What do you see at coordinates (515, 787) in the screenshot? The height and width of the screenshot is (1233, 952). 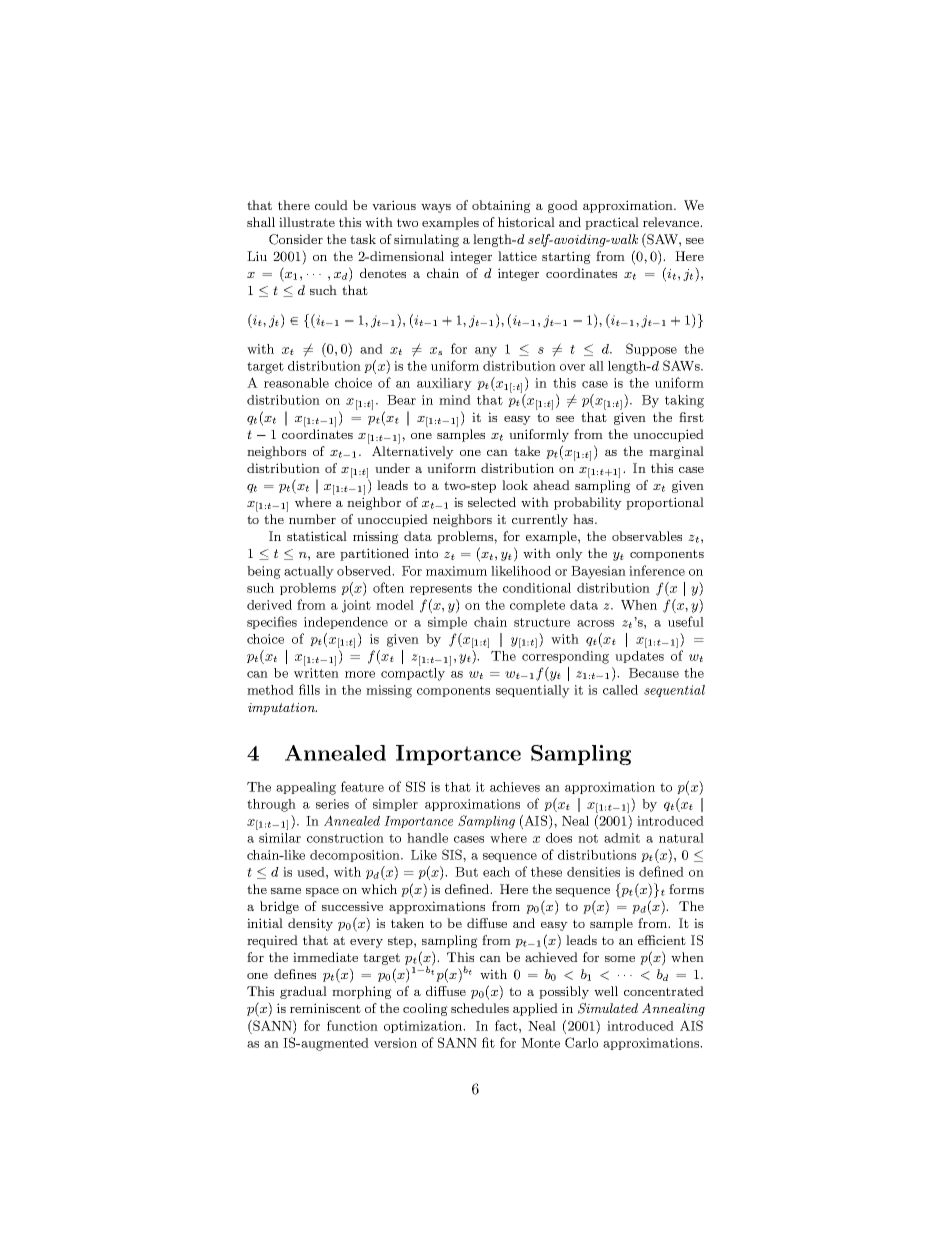 I see `achieves` at bounding box center [515, 787].
